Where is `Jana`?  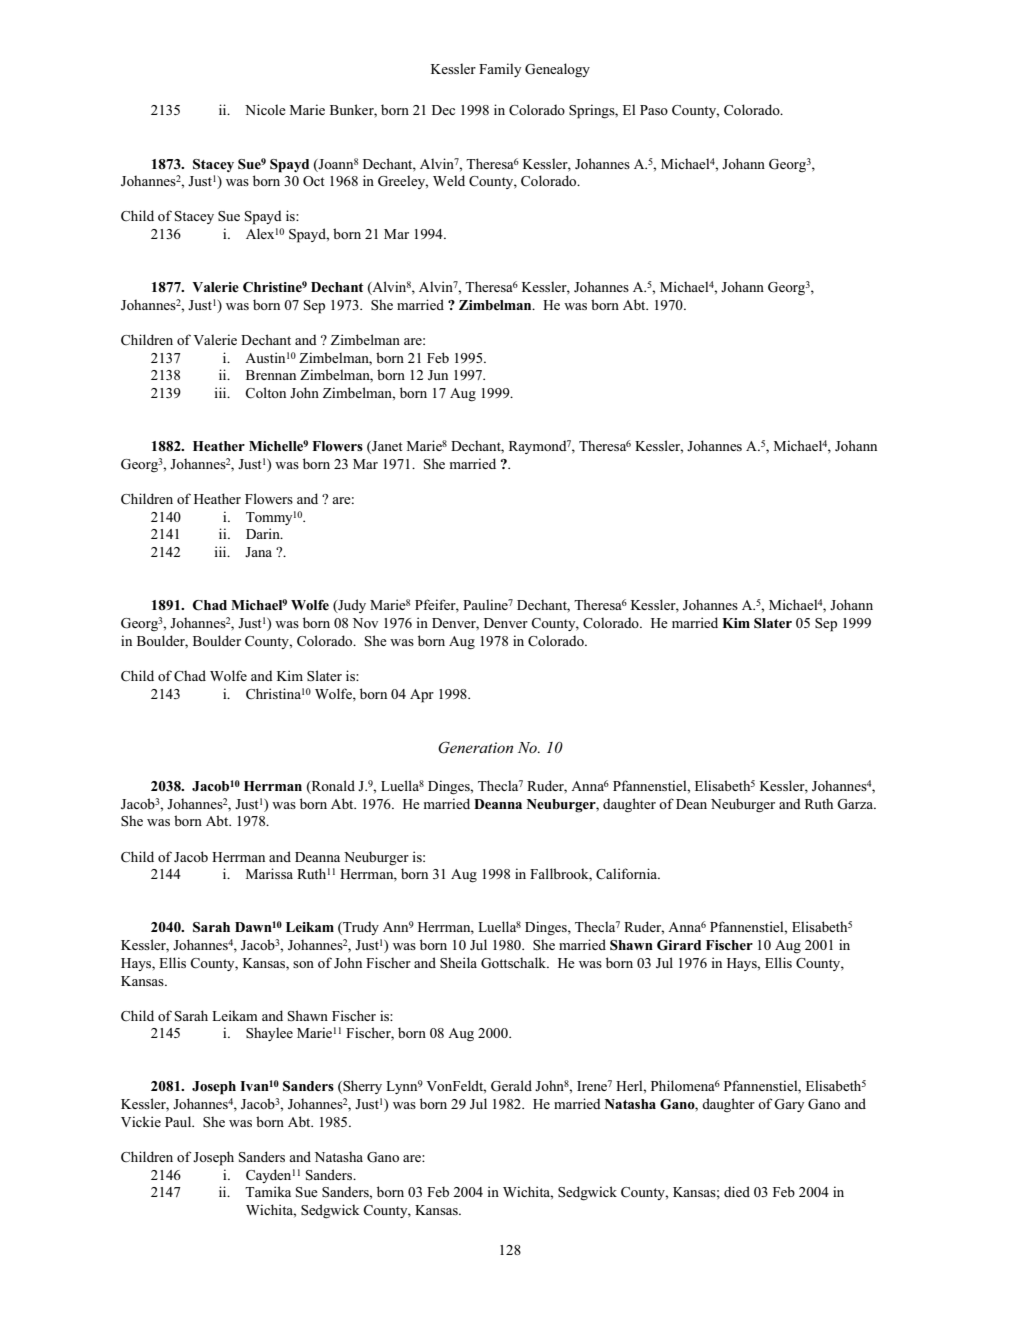
Jana is located at coordinates (258, 552).
